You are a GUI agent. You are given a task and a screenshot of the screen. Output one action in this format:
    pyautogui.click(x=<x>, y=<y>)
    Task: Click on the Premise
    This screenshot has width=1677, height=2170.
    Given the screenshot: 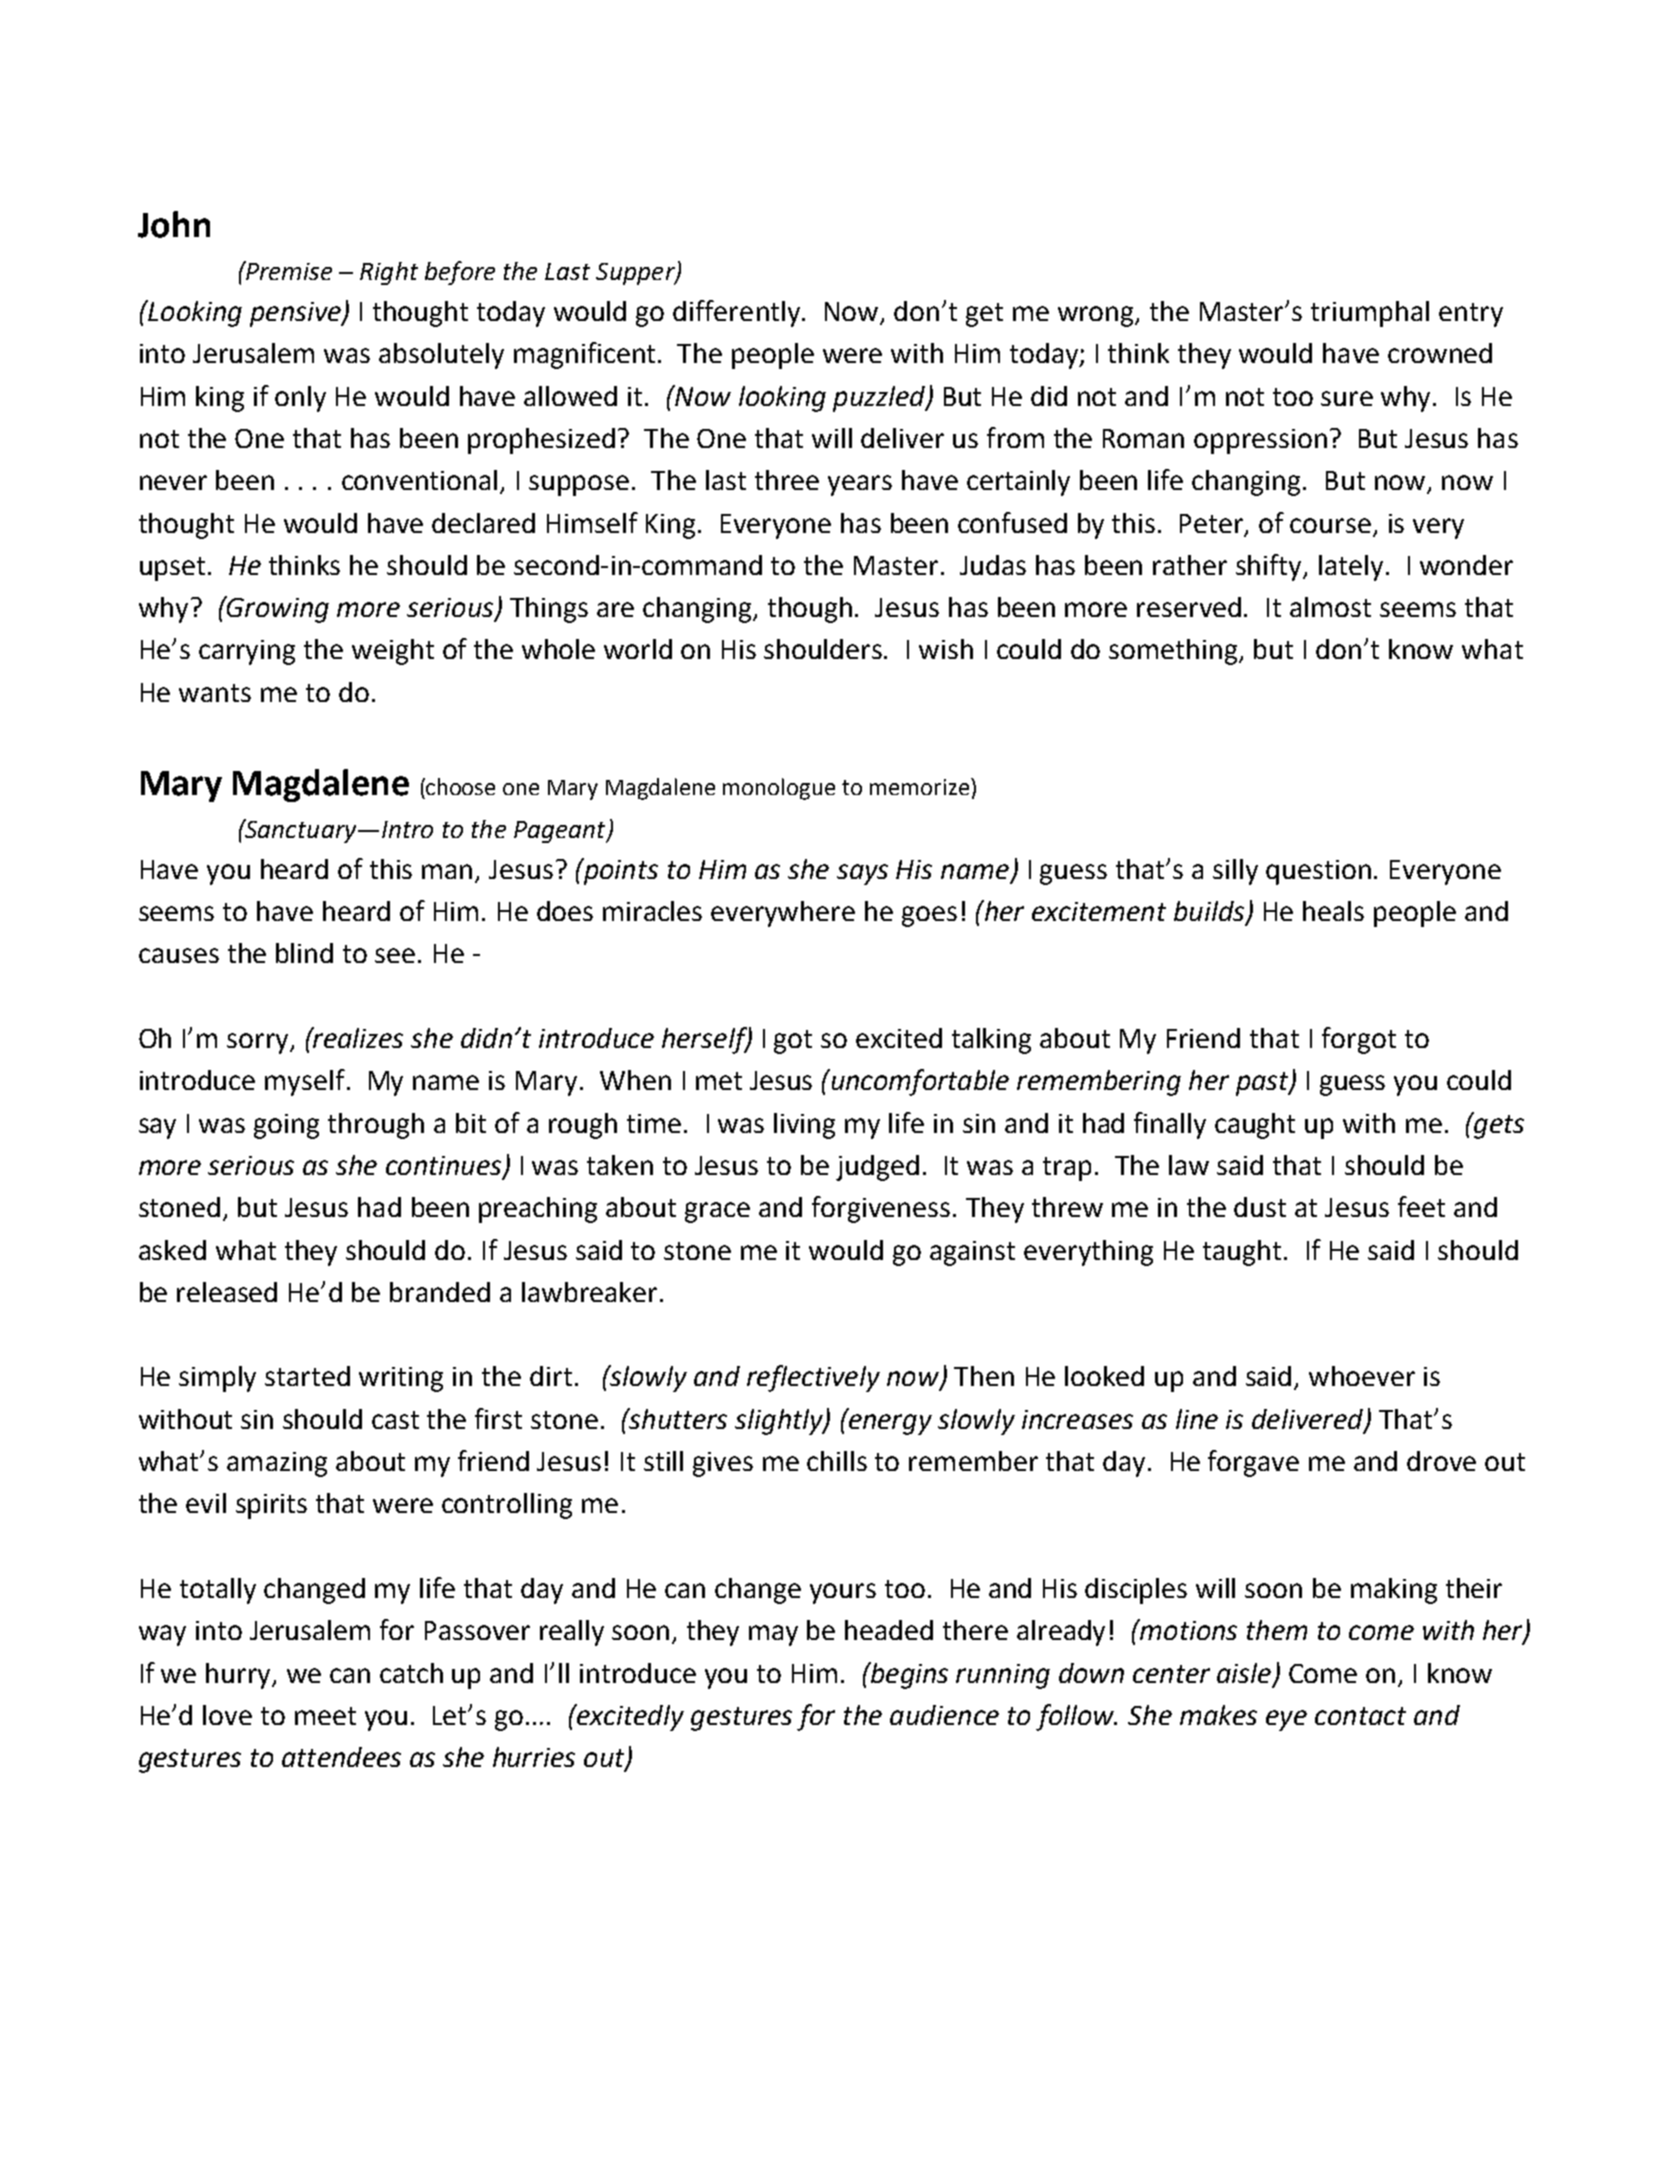 What is the action you would take?
    pyautogui.click(x=288, y=270)
